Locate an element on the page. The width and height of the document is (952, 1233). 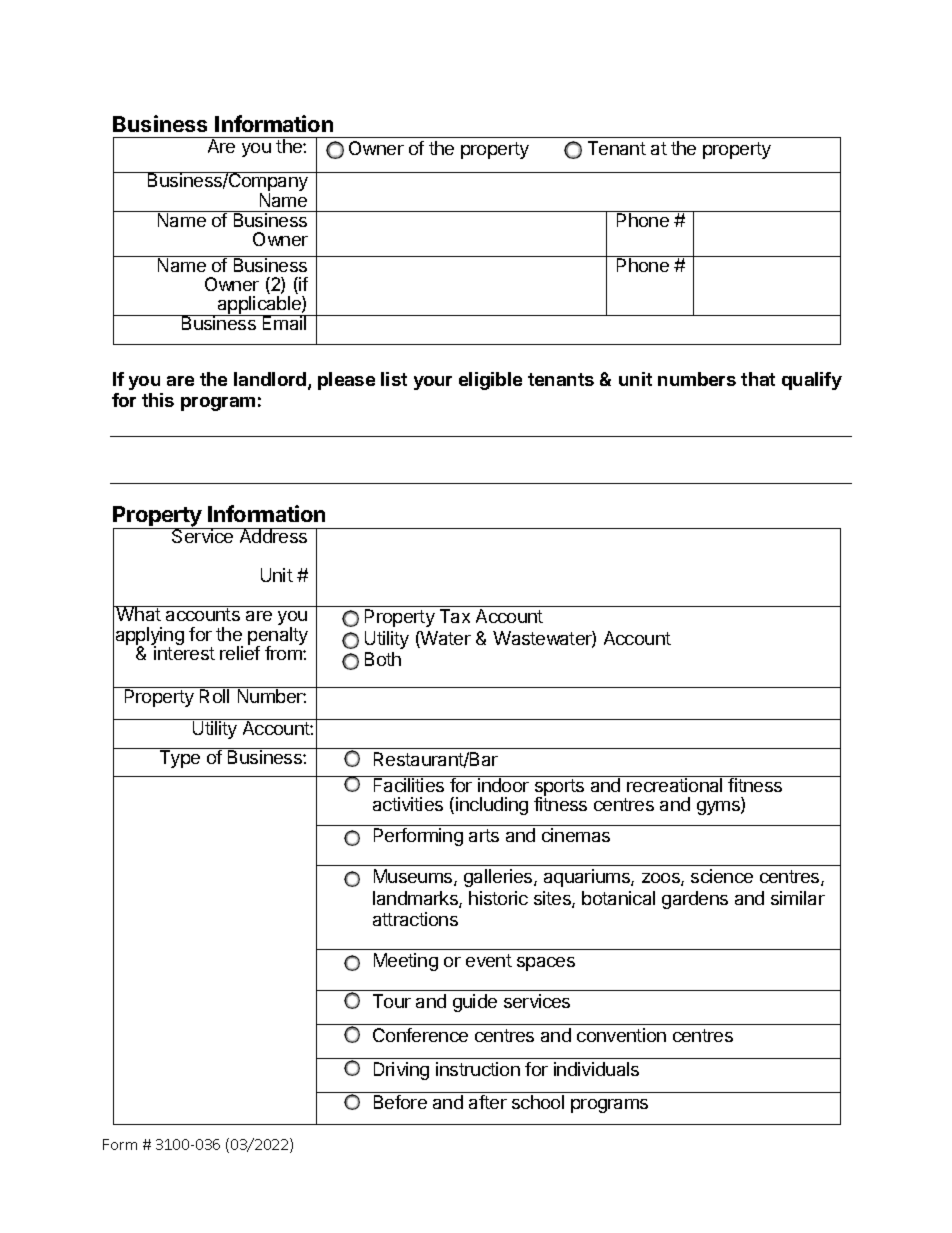
indoor is located at coordinates (503, 784).
